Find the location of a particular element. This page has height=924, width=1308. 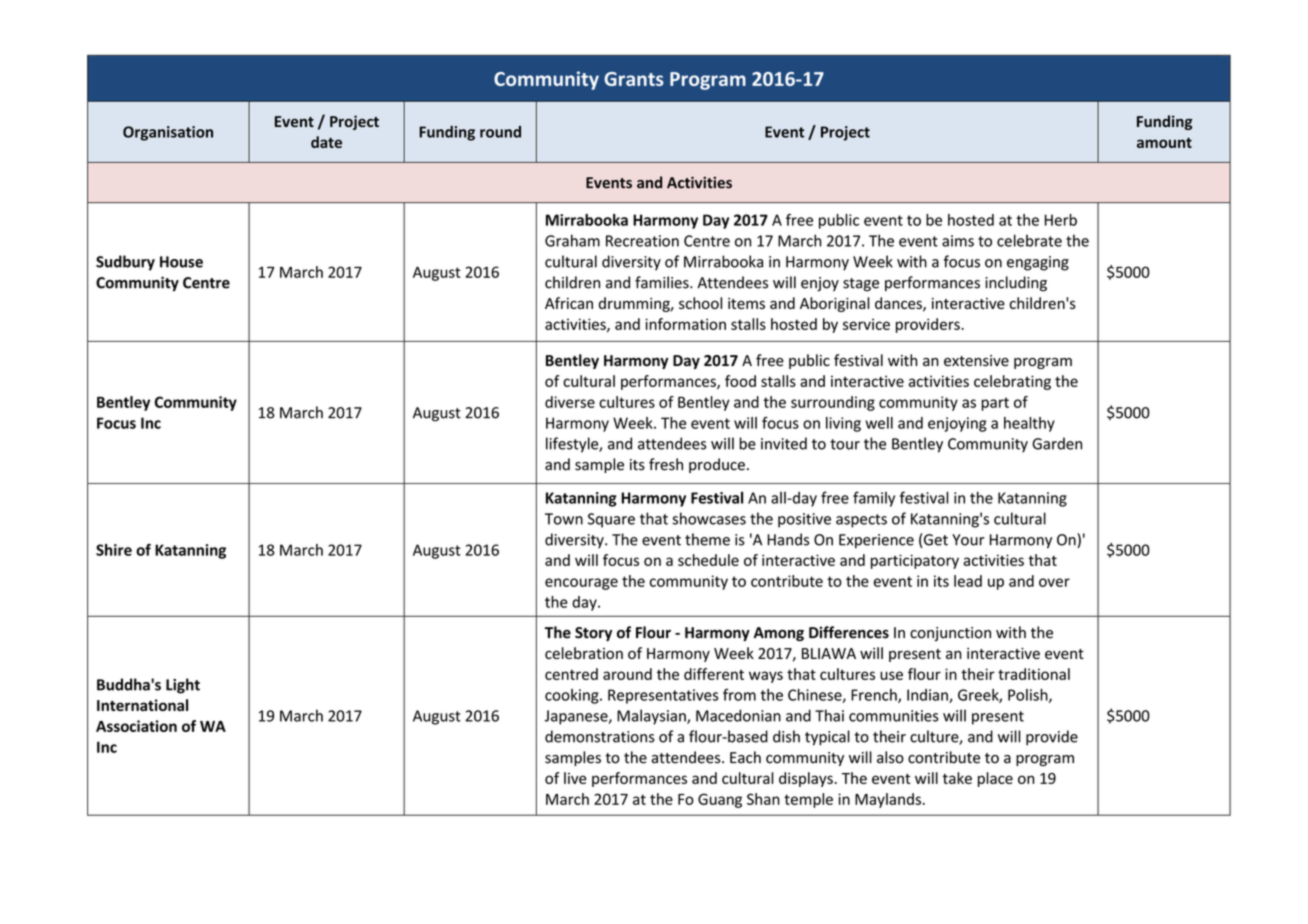

Association is located at coordinates (136, 726).
